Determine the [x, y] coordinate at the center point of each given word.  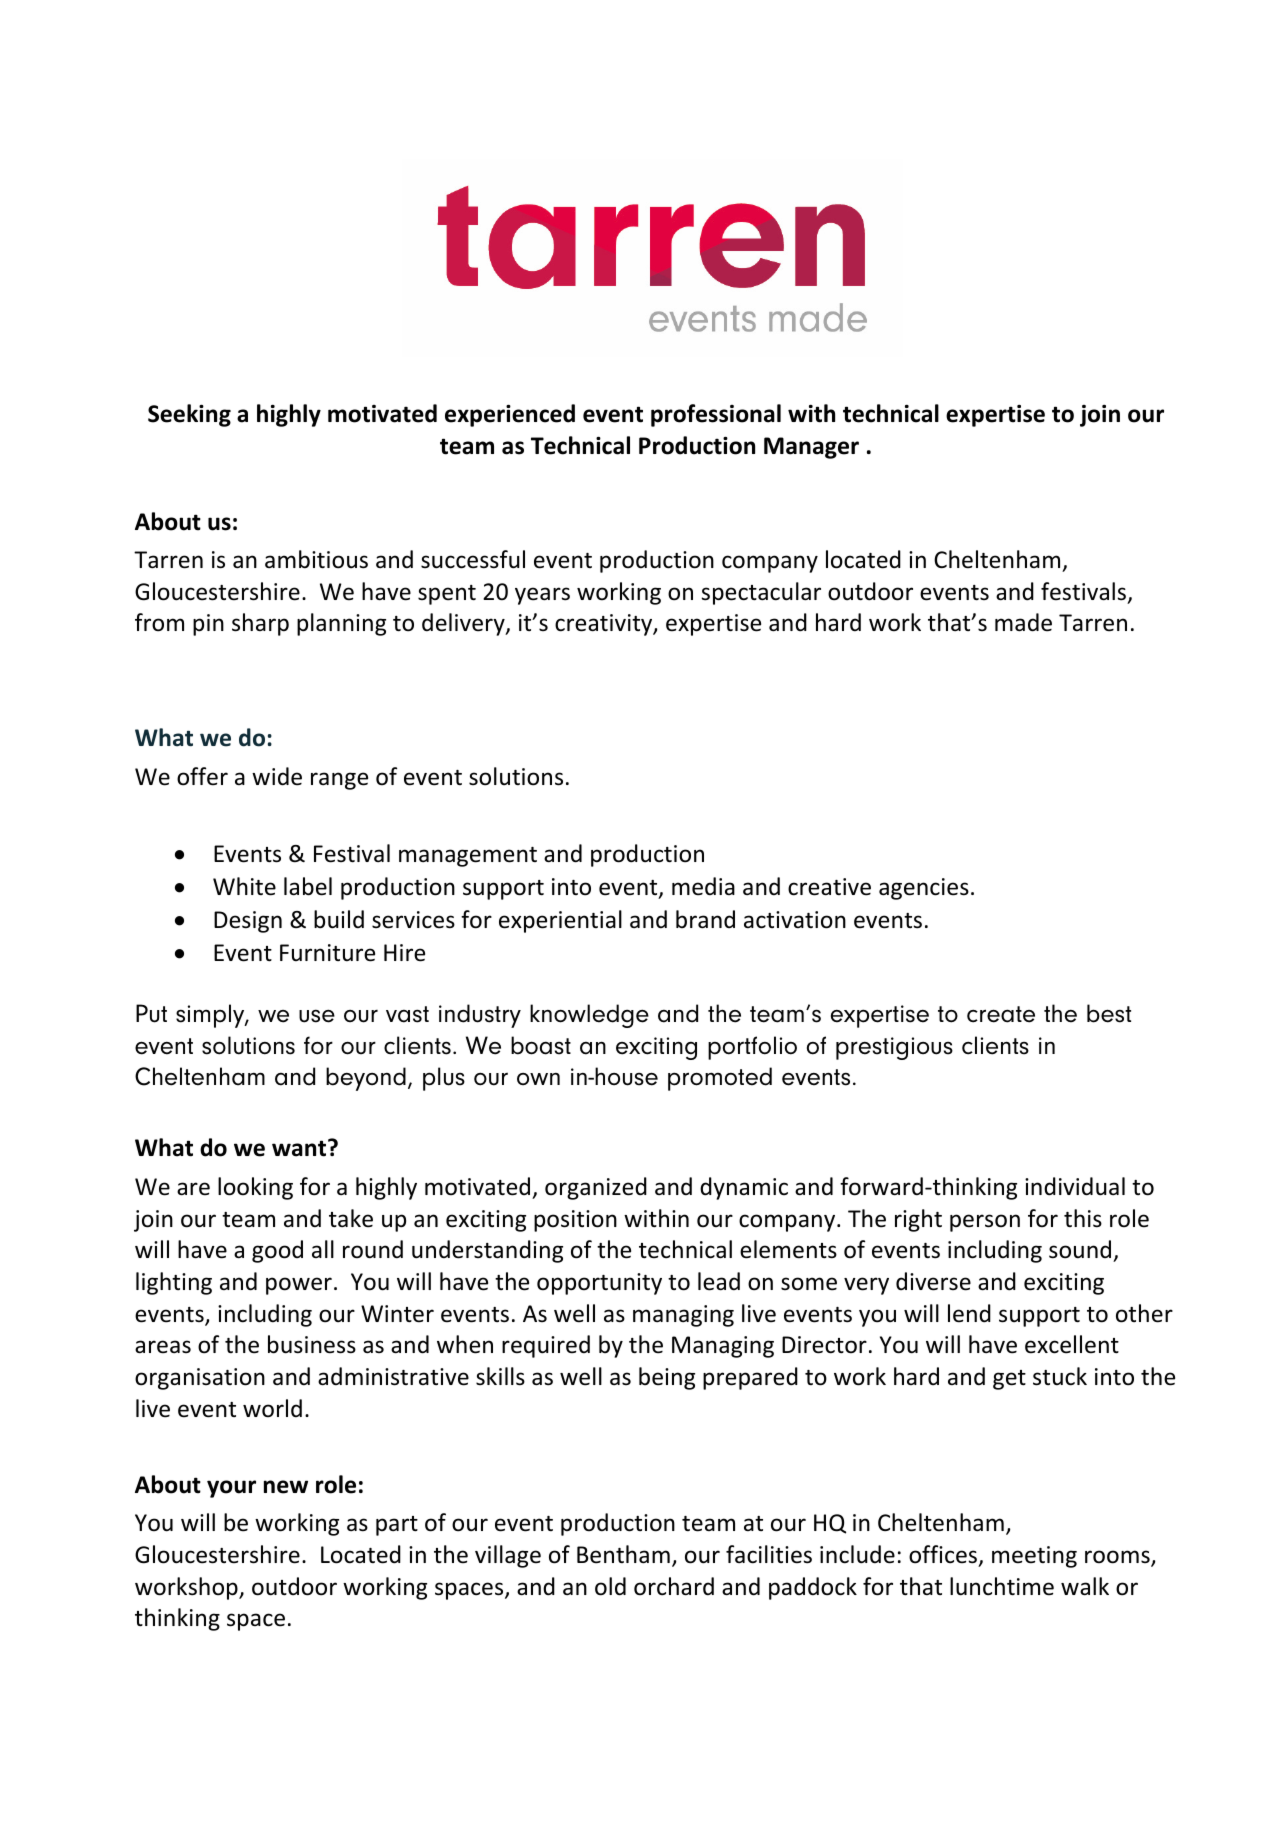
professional [716, 415]
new [286, 1487]
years [542, 596]
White [244, 886]
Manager [811, 448]
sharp [260, 624]
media [703, 886]
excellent [1072, 1344]
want [300, 1148]
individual [1075, 1186]
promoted [720, 1079]
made [1023, 622]
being [667, 1378]
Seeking [189, 415]
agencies [924, 889]
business [312, 1344]
